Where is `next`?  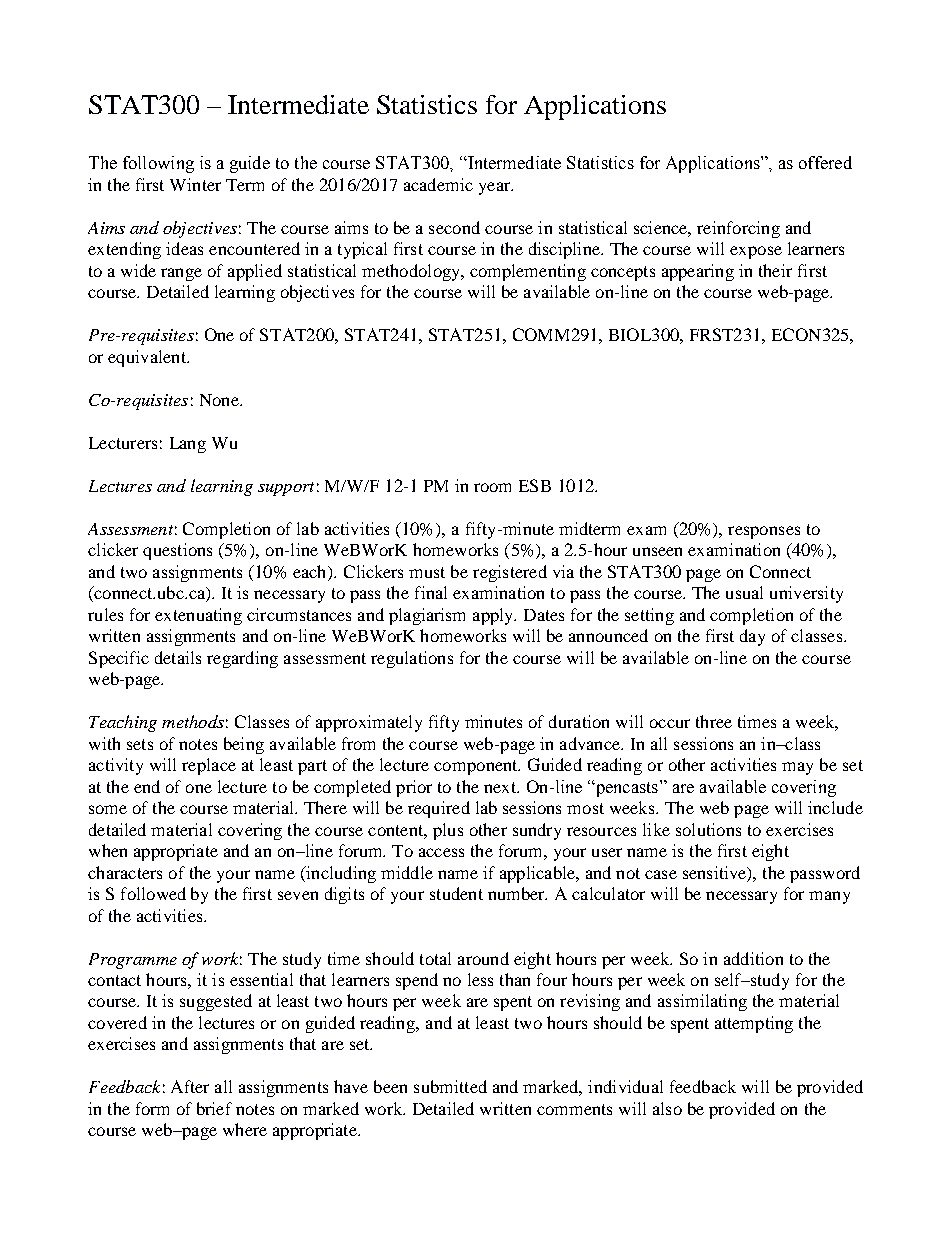 next is located at coordinates (501, 787).
